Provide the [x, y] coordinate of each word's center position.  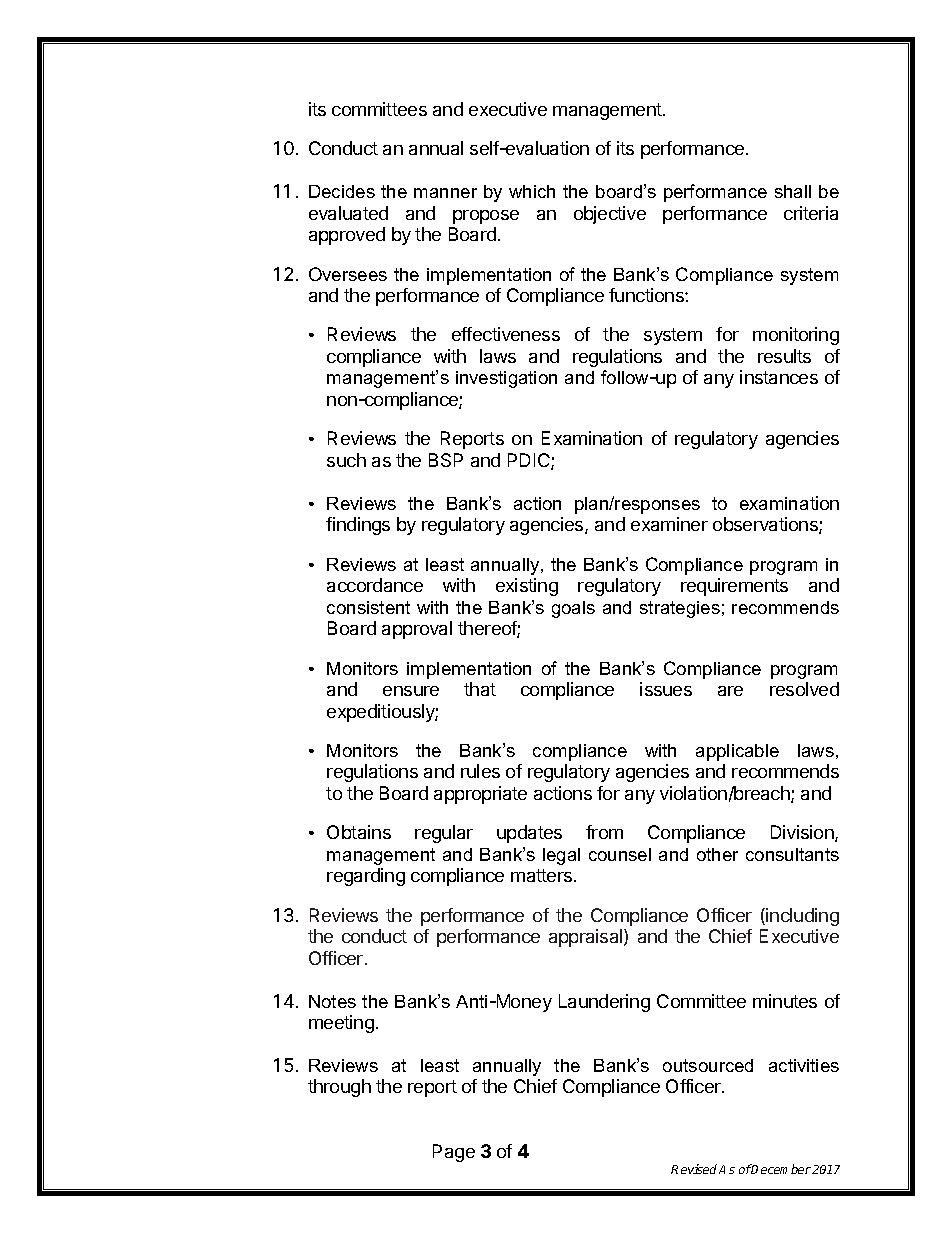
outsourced [708, 1065]
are [730, 691]
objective [610, 215]
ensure [411, 691]
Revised [694, 1169]
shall [793, 191]
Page [454, 1153]
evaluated [348, 213]
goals [573, 609]
